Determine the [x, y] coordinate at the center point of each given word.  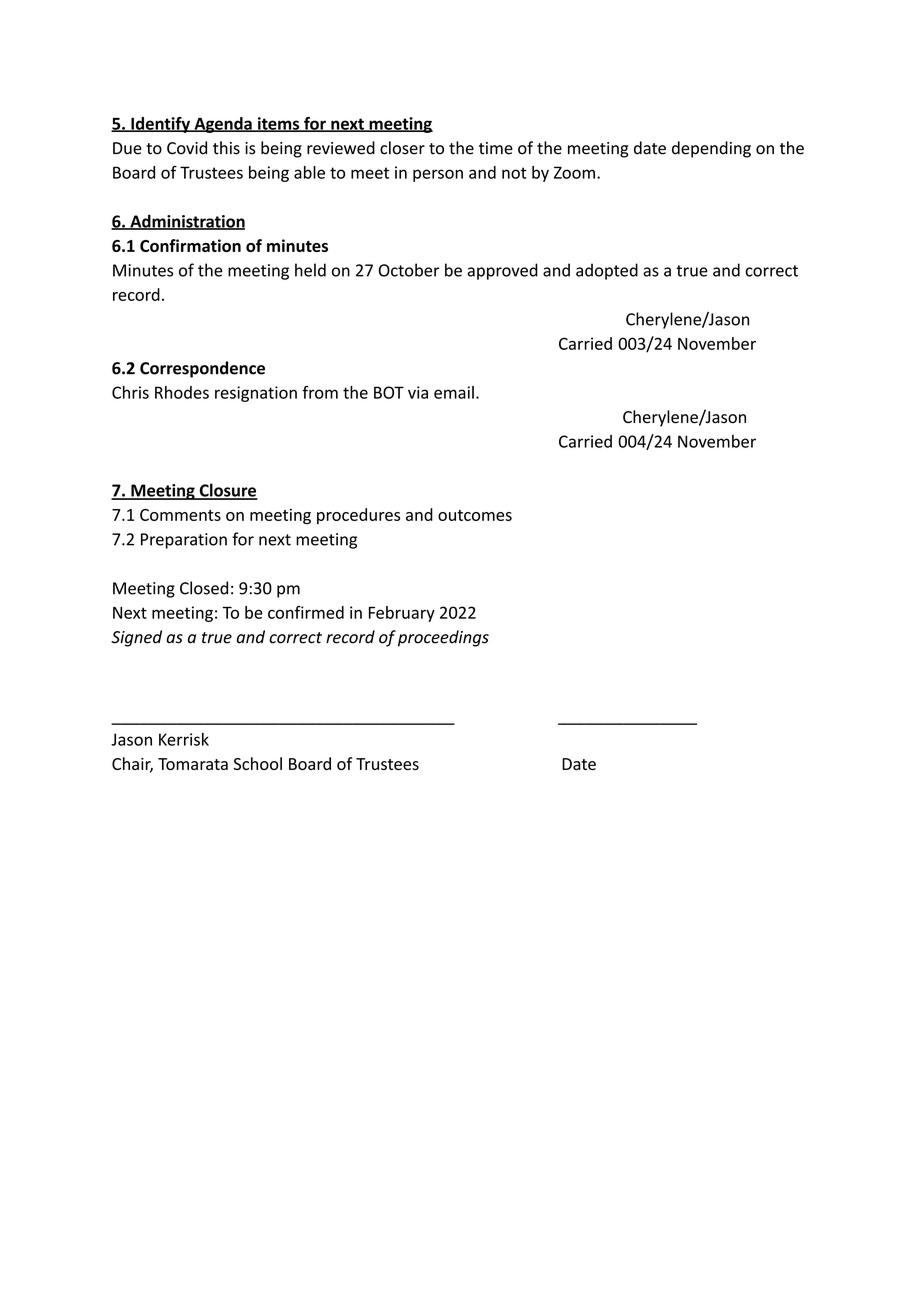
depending [711, 149]
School [258, 763]
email [454, 392]
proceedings [443, 638]
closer [402, 148]
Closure [227, 491]
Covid [187, 148]
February [402, 614]
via [418, 392]
